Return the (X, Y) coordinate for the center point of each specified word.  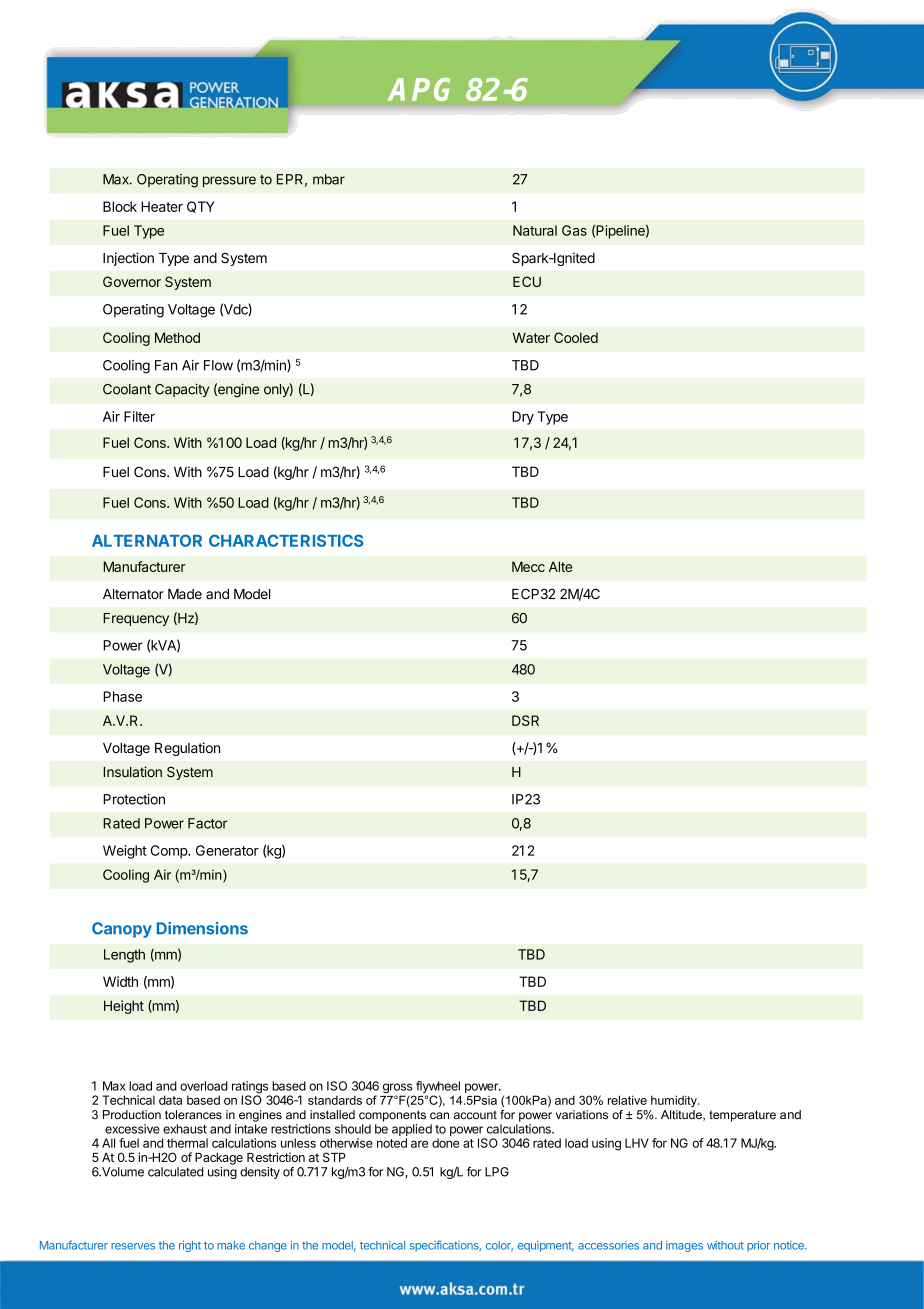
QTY (201, 207)
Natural (535, 230)
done (445, 1143)
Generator (227, 850)
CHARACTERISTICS (286, 540)
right (190, 1246)
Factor (208, 823)
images (684, 1246)
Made (185, 594)
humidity (675, 1101)
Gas (574, 230)
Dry (523, 418)
